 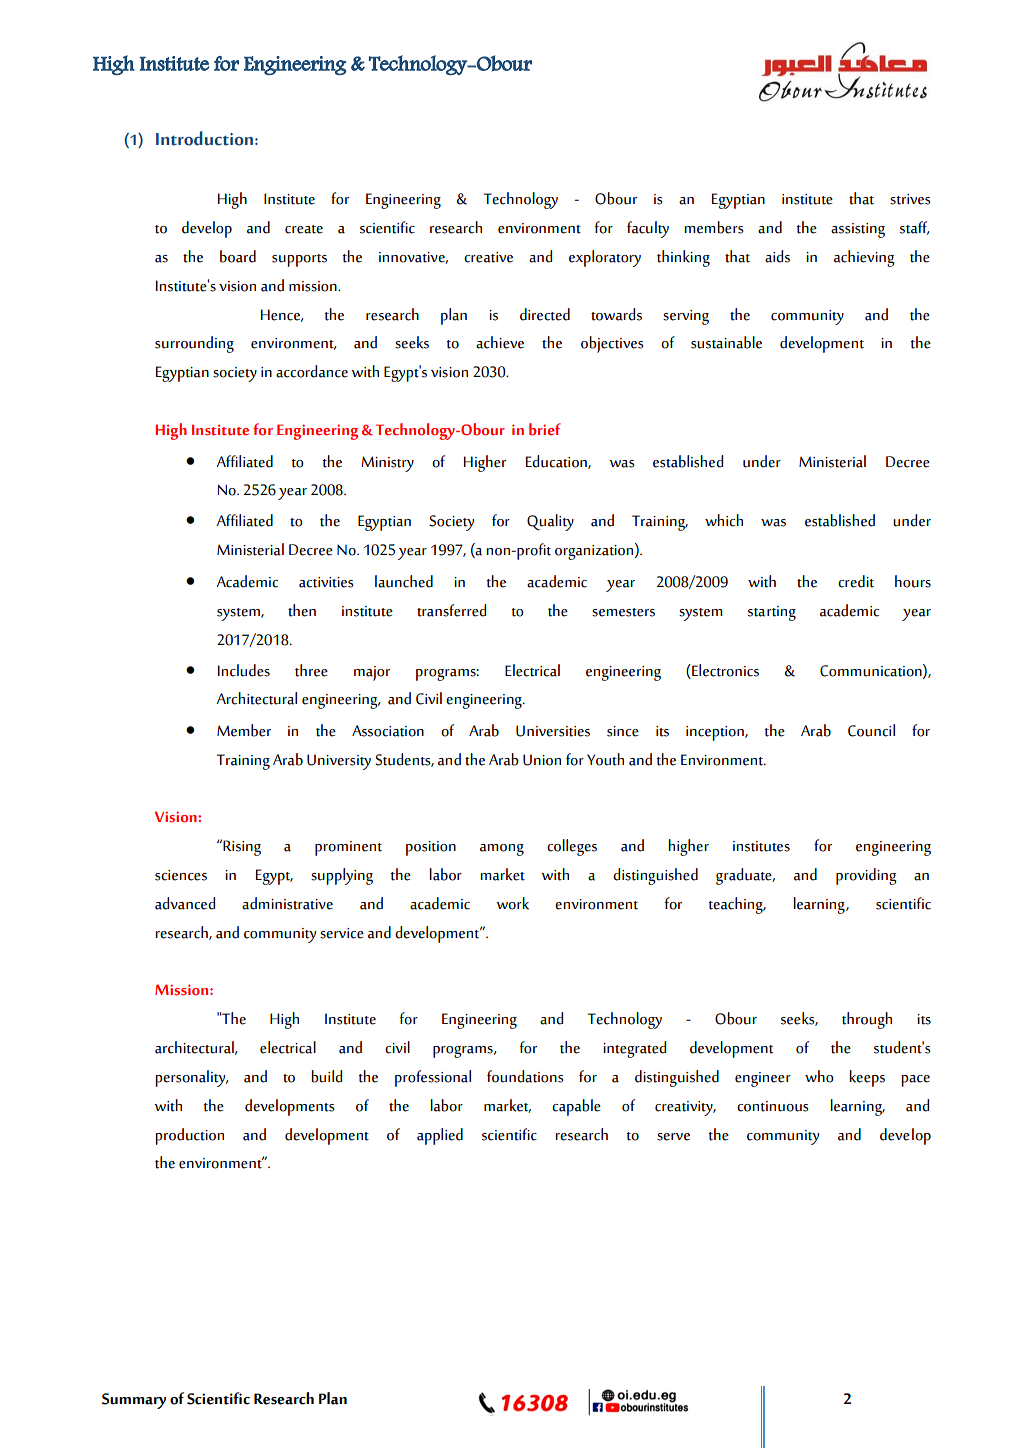 What do you see at coordinates (867, 1020) in the document?
I see `through` at bounding box center [867, 1020].
